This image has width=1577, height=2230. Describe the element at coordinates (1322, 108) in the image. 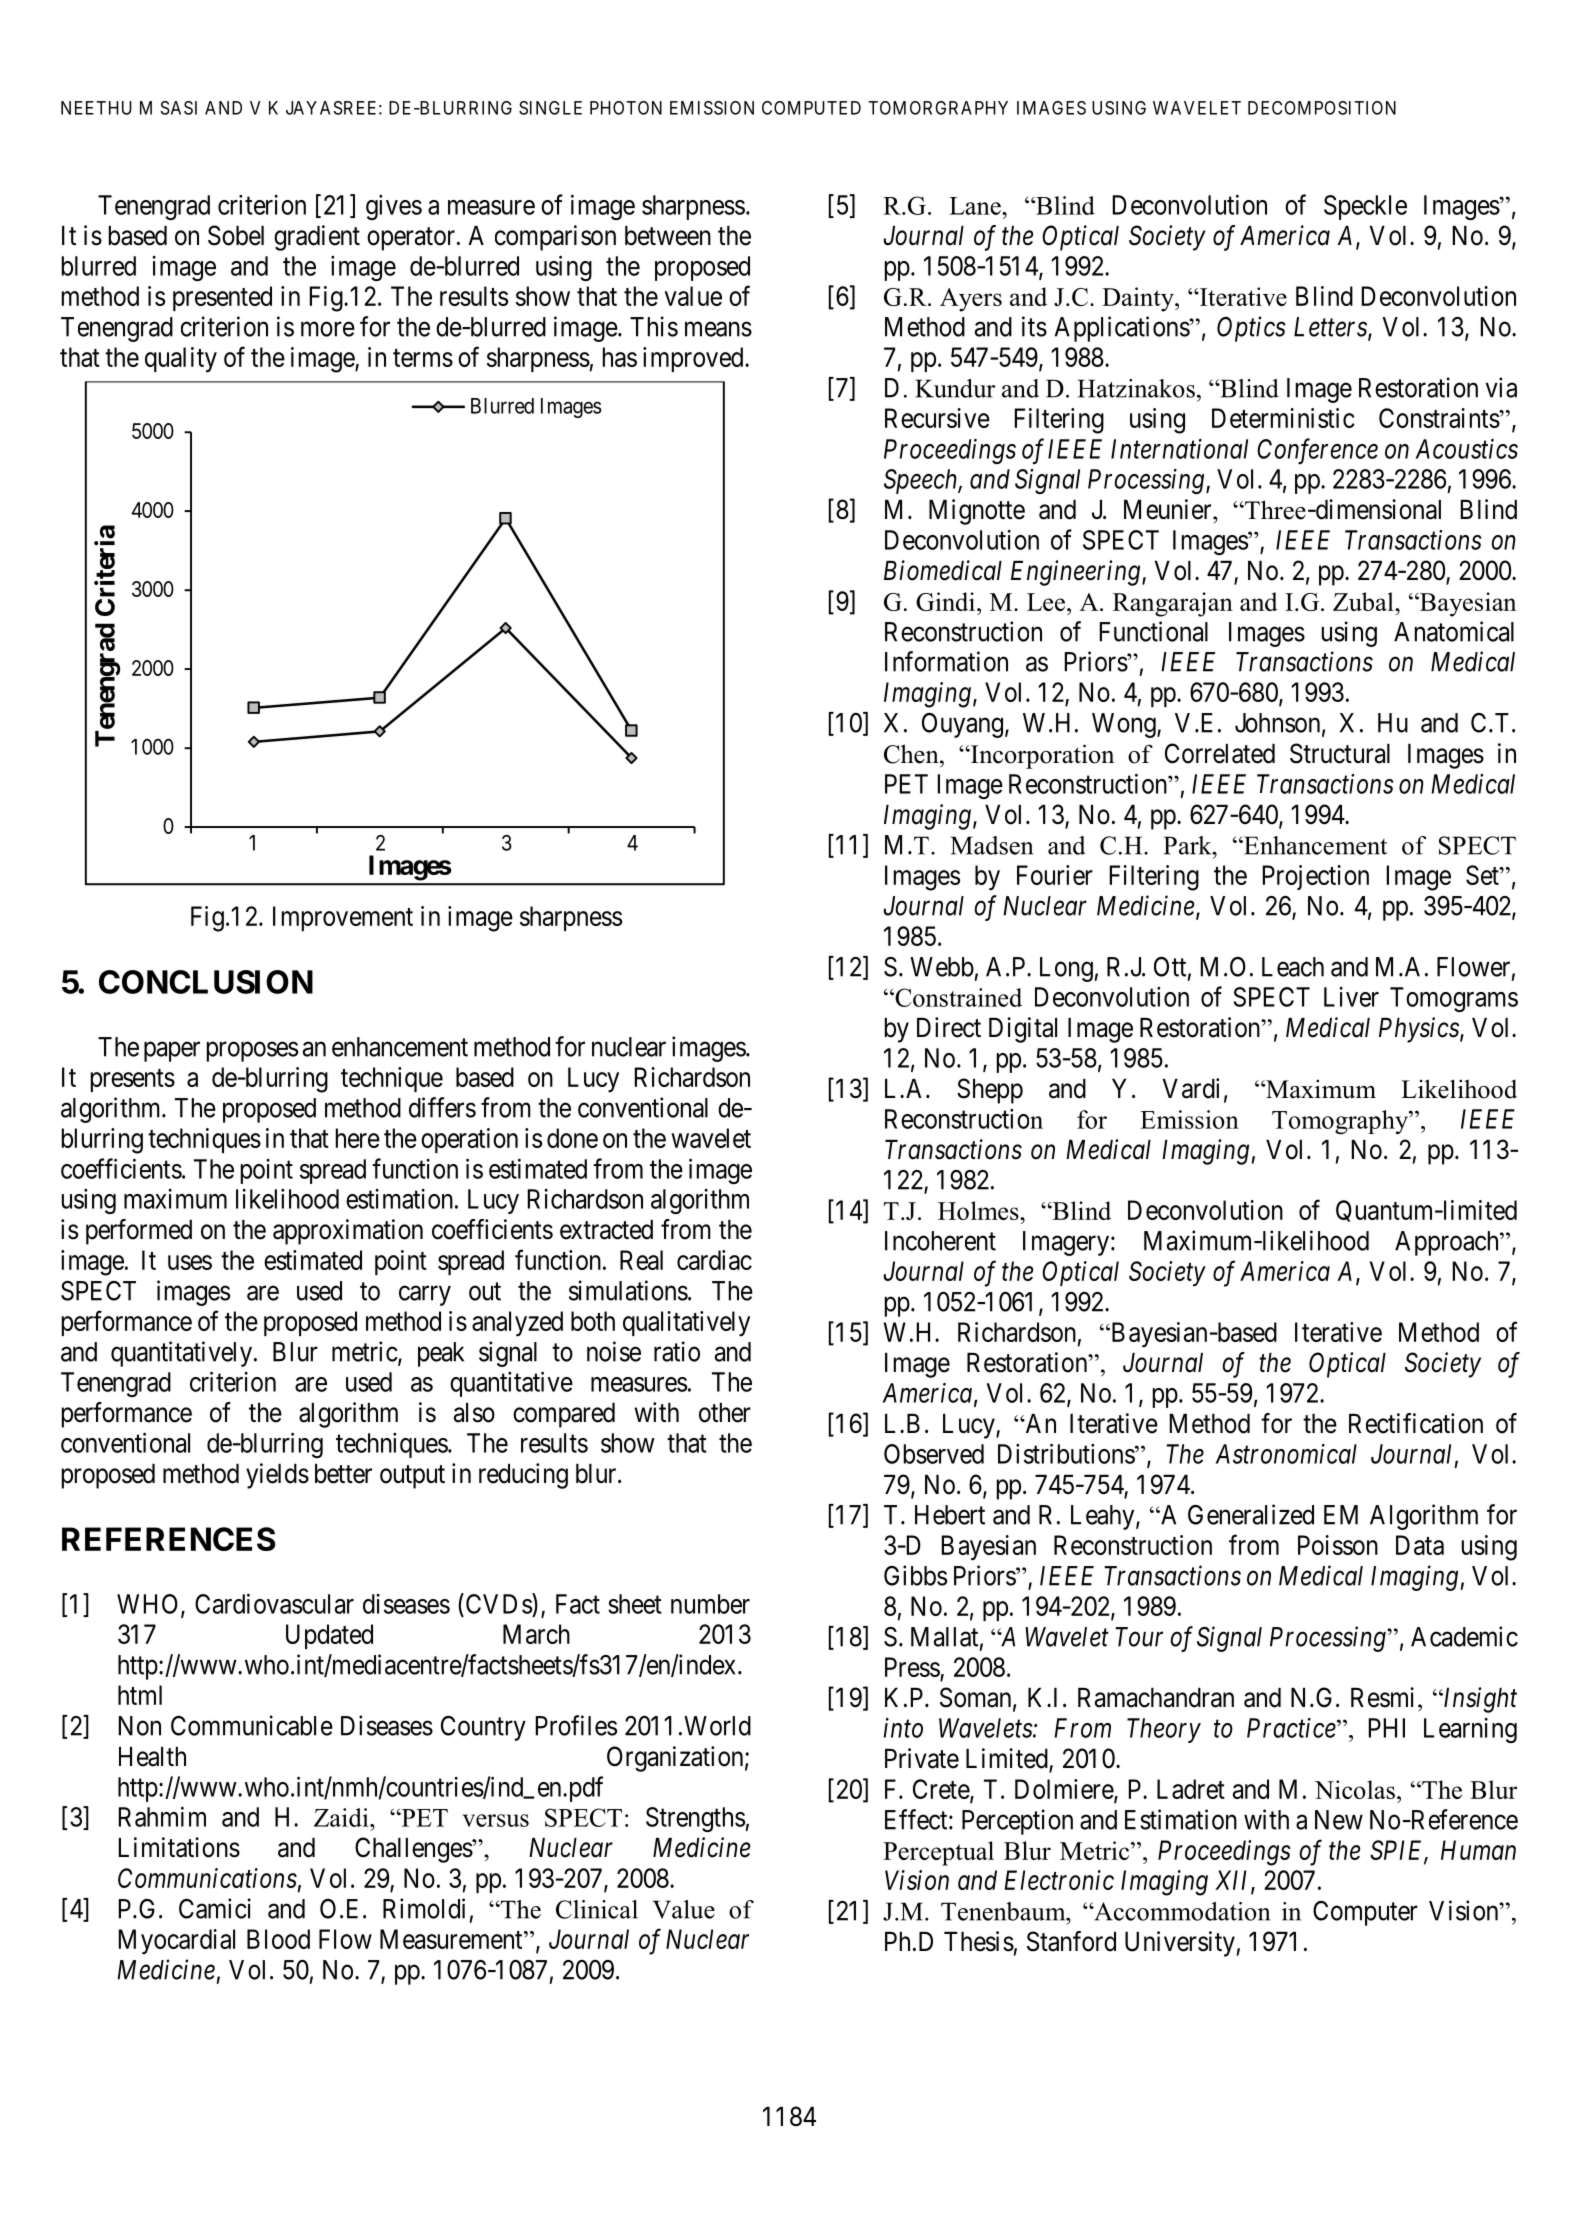

I see `DECOMPOSITION` at that location.
